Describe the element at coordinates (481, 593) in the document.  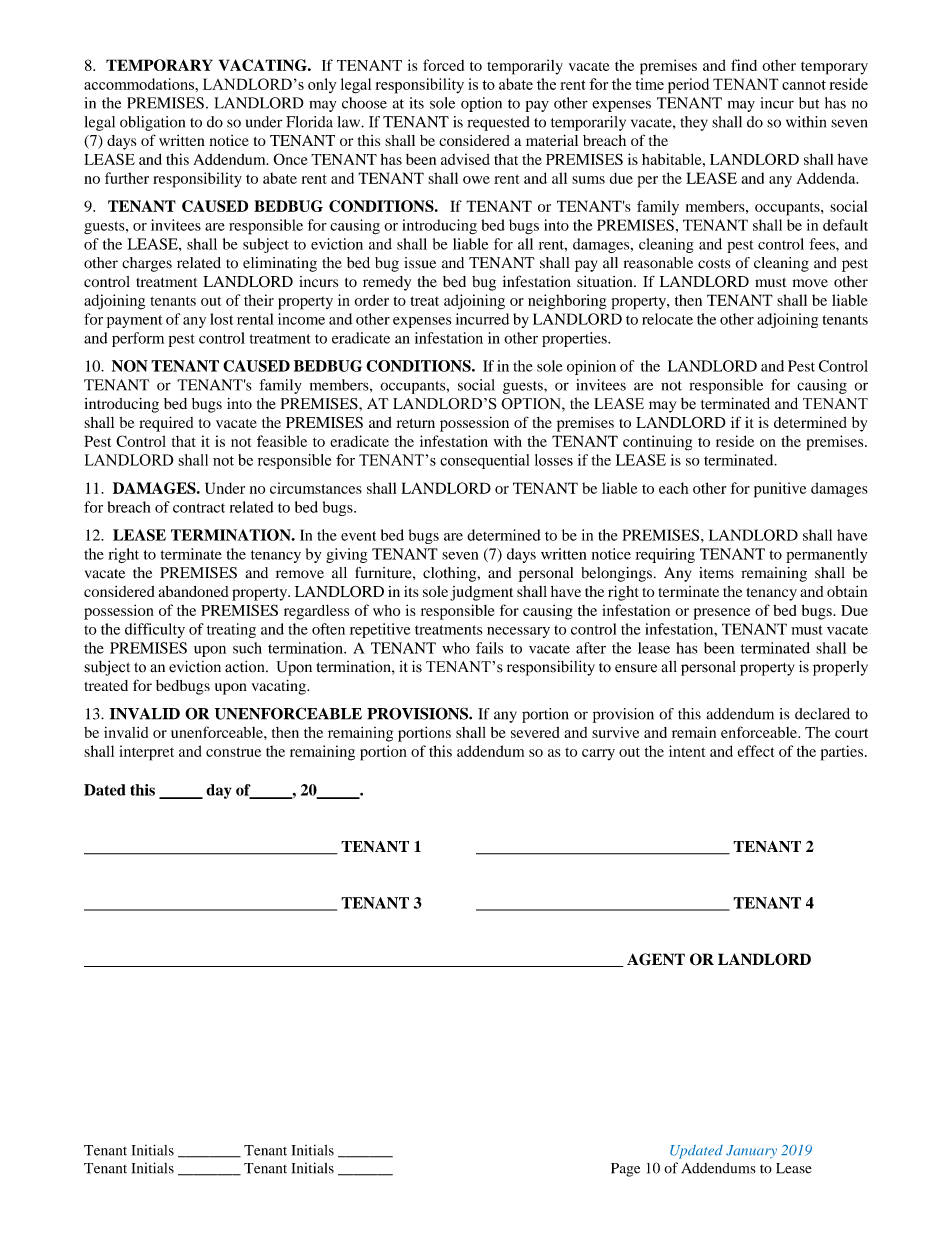
I see `judgment` at that location.
